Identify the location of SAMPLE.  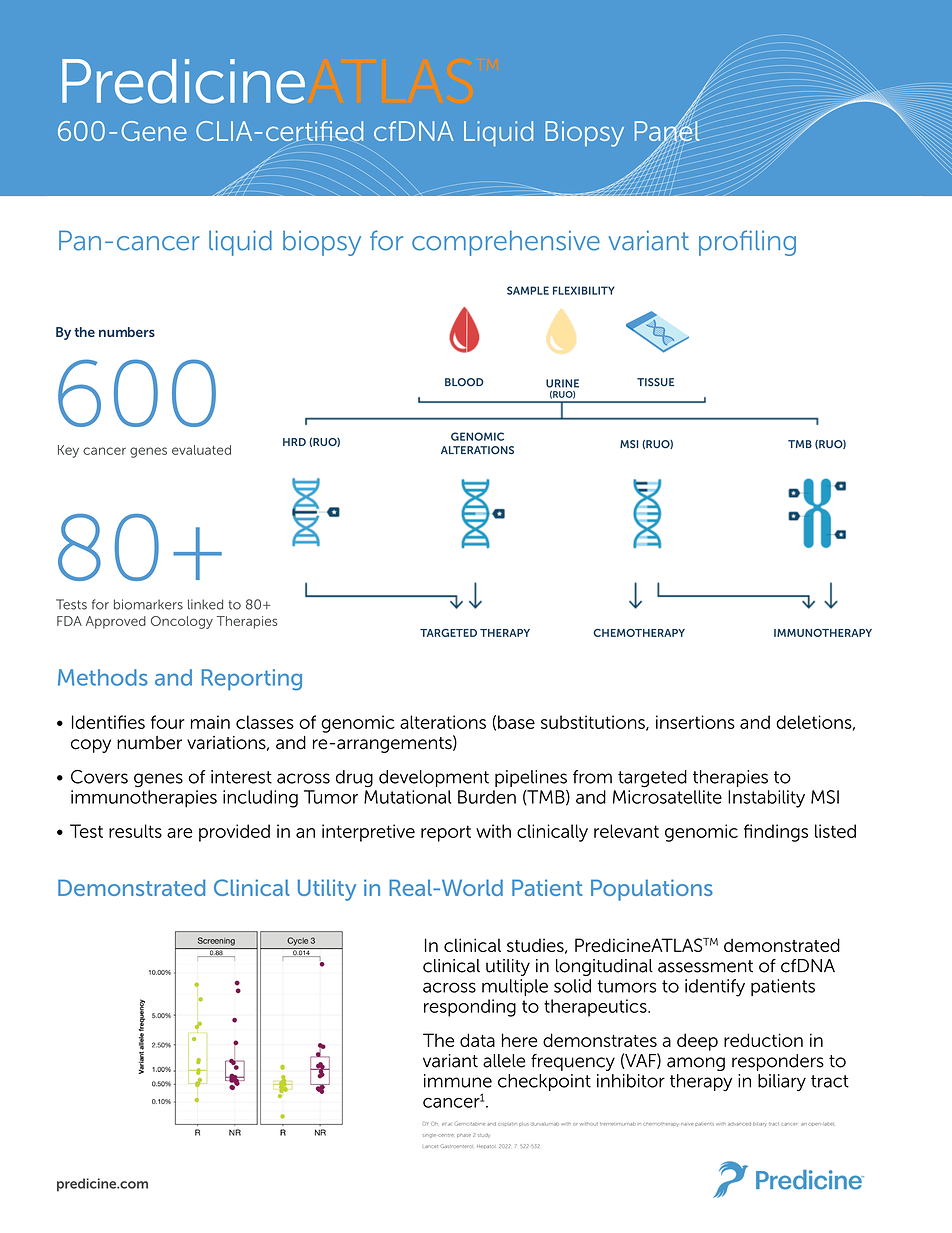
(528, 290).
